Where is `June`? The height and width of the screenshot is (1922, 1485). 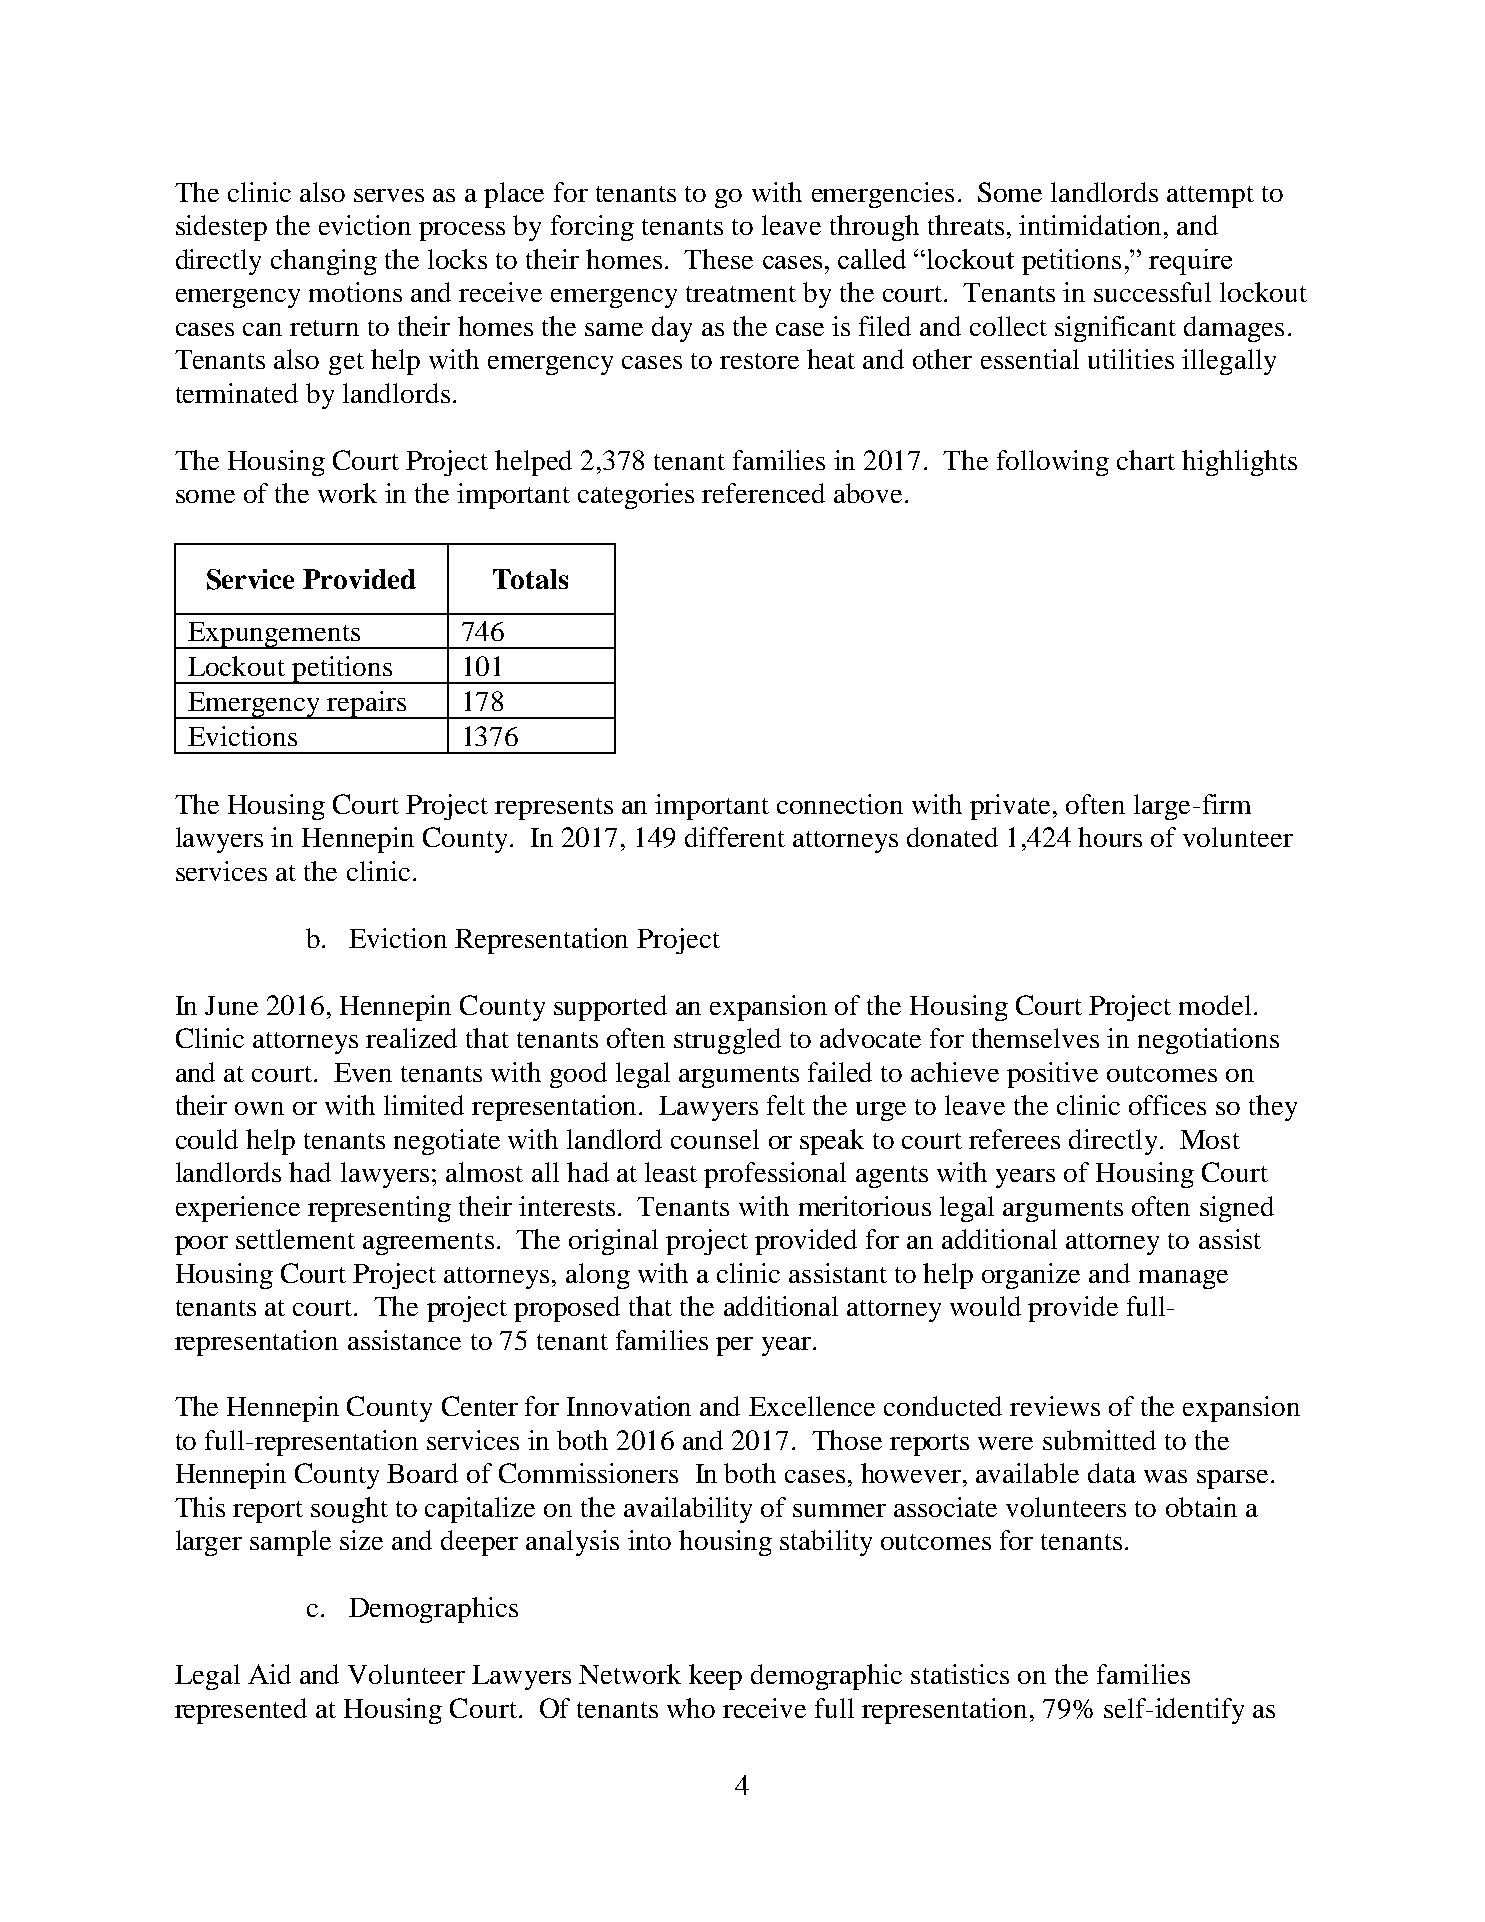 June is located at coordinates (231, 1005).
